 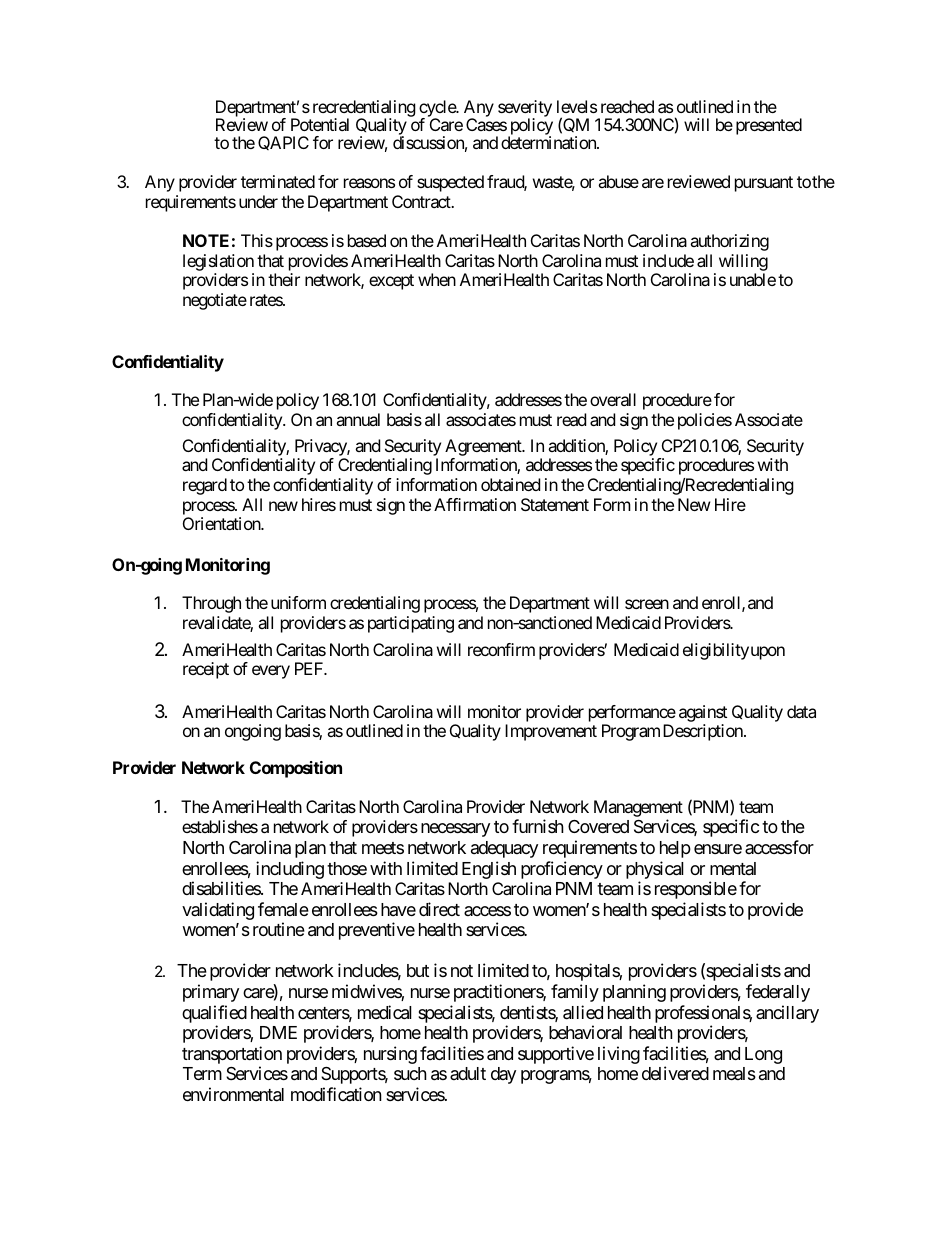 What do you see at coordinates (716, 651) in the image?
I see `eligibility` at bounding box center [716, 651].
